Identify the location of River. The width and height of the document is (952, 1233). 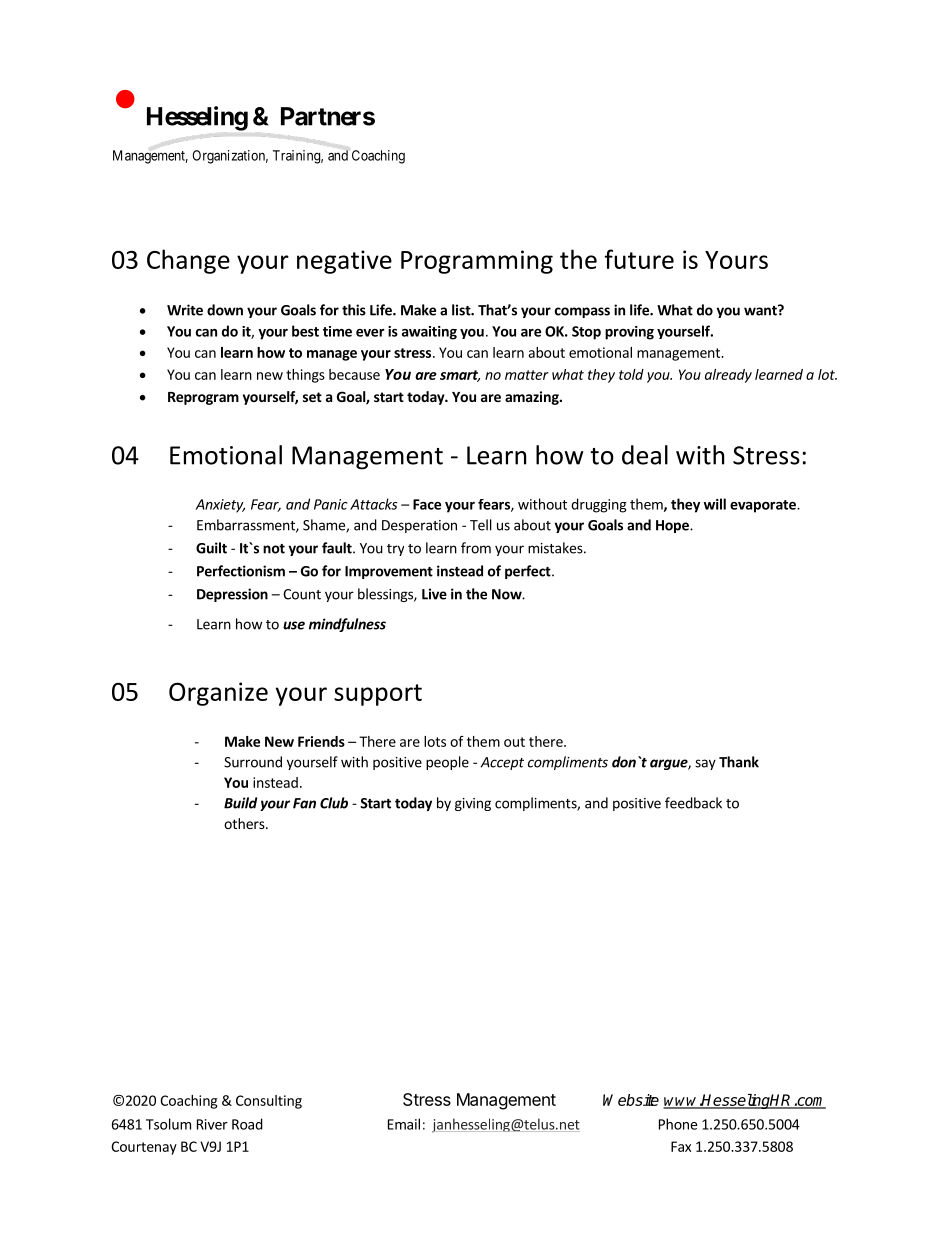
(212, 1124).
